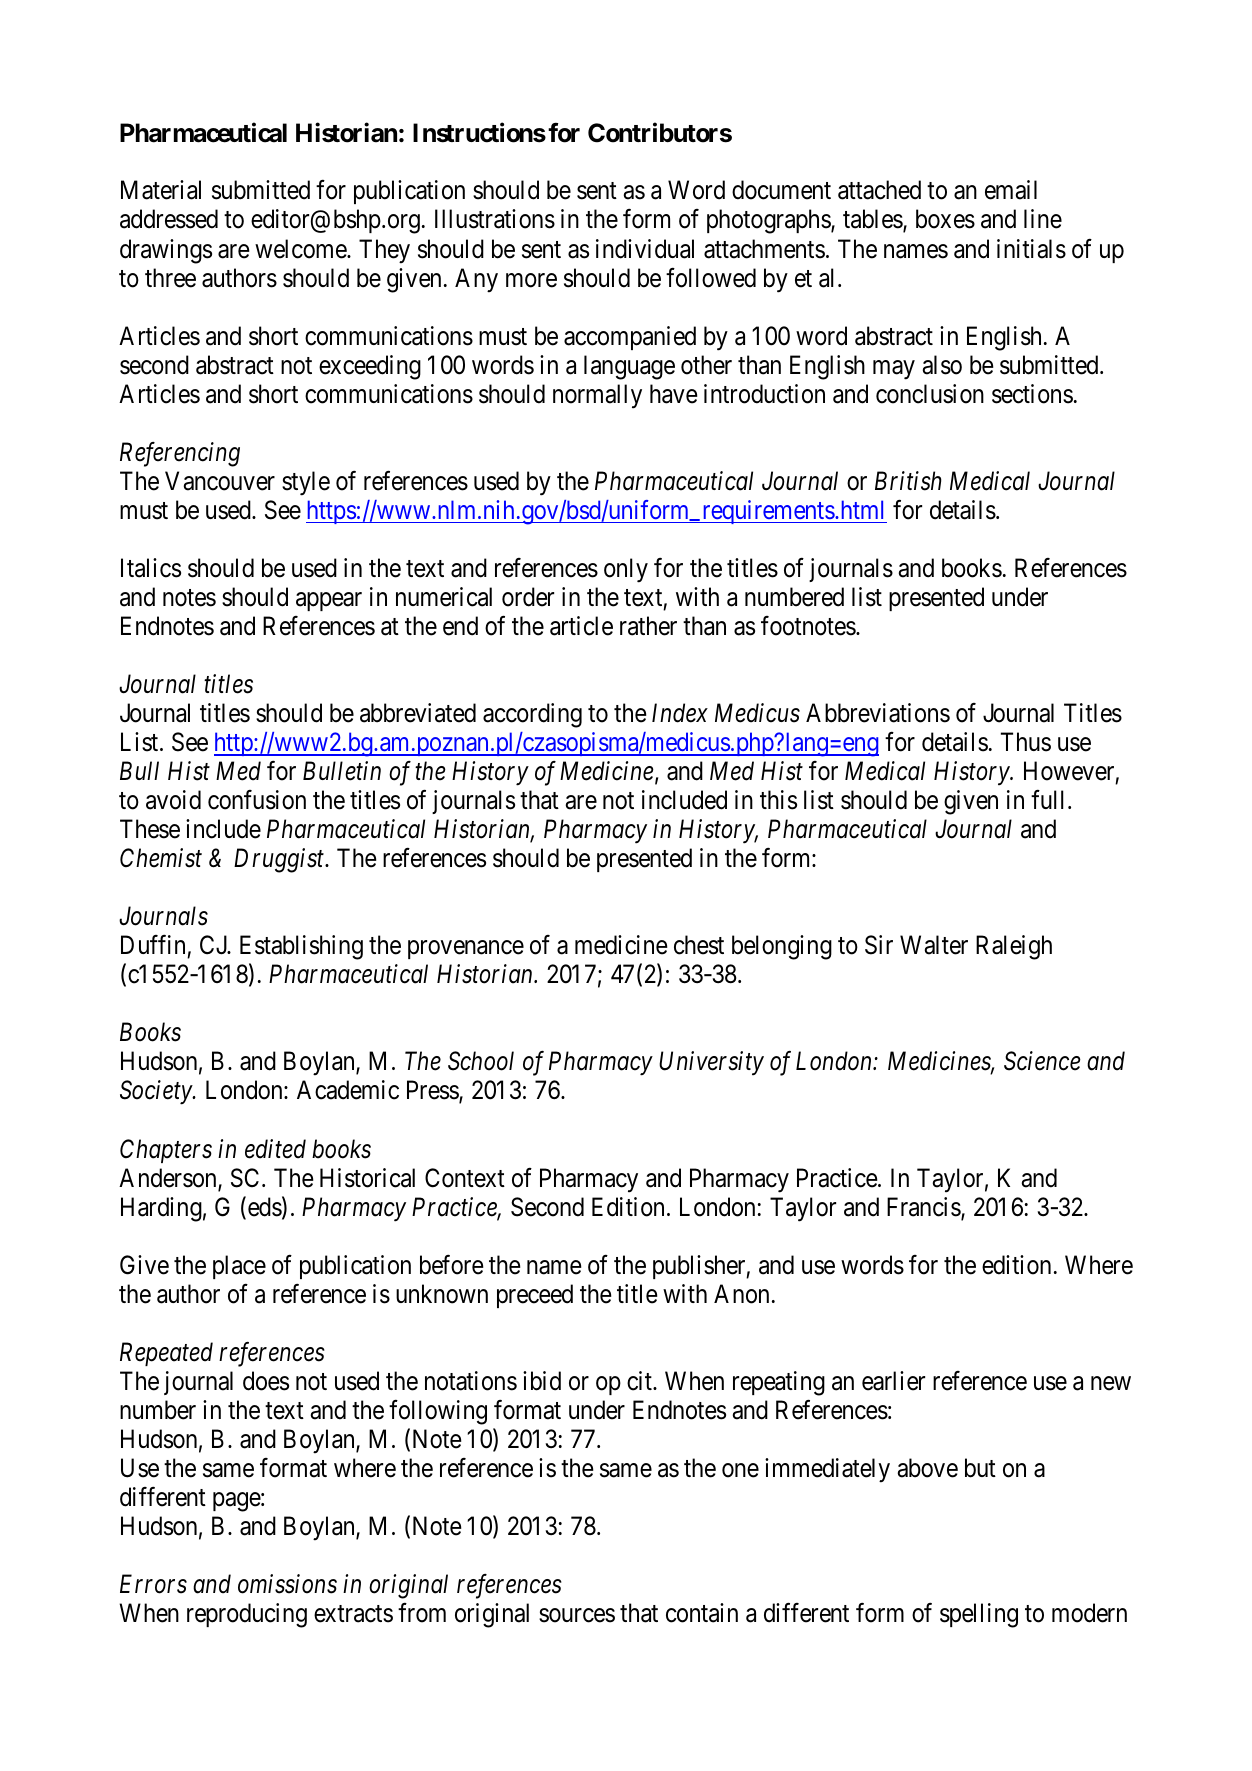 Image resolution: width=1252 pixels, height=1771 pixels. I want to click on earlier, so click(893, 1381).
